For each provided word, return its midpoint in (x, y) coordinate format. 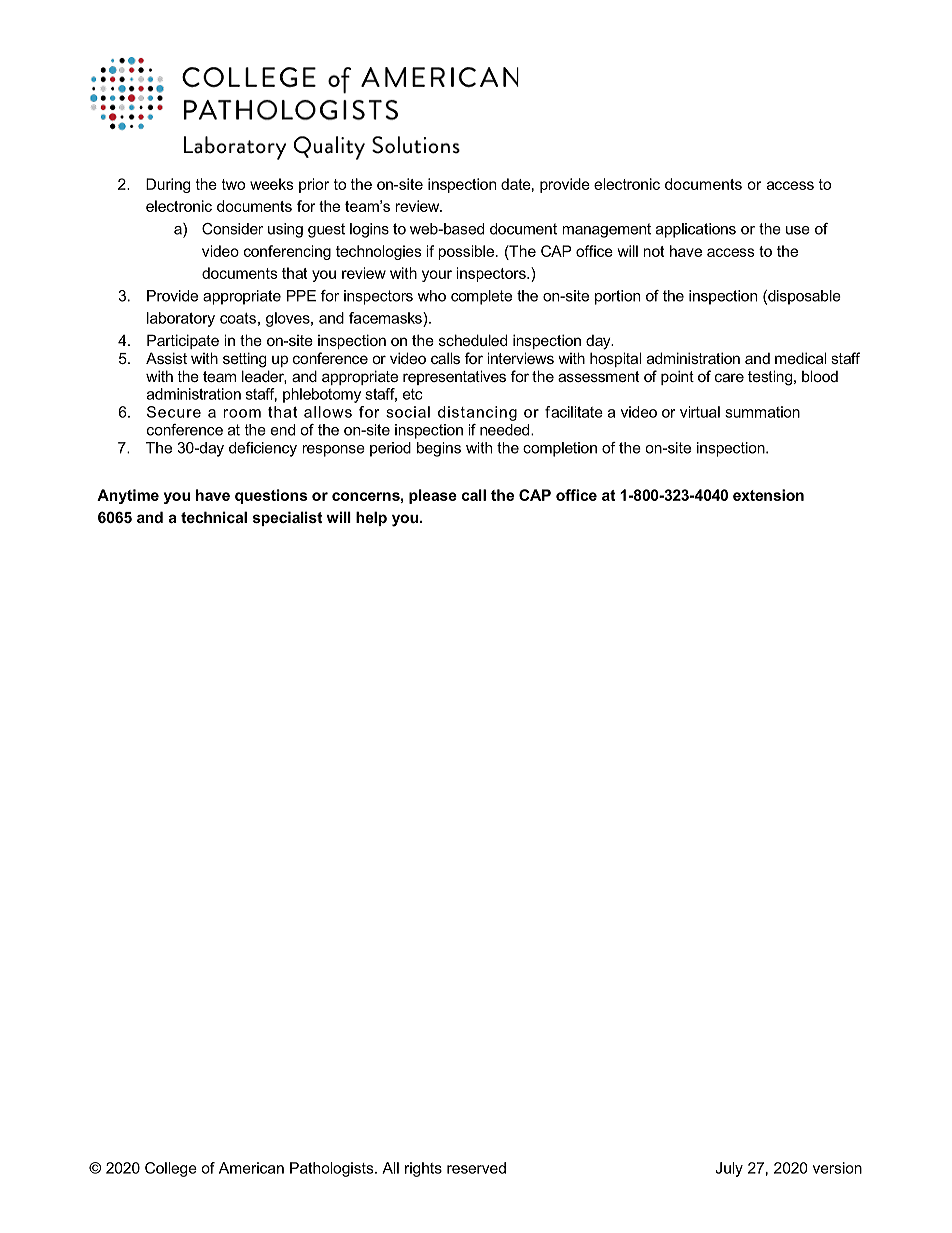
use (798, 230)
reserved (476, 1168)
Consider (232, 229)
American (251, 1168)
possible (466, 252)
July (729, 1169)
